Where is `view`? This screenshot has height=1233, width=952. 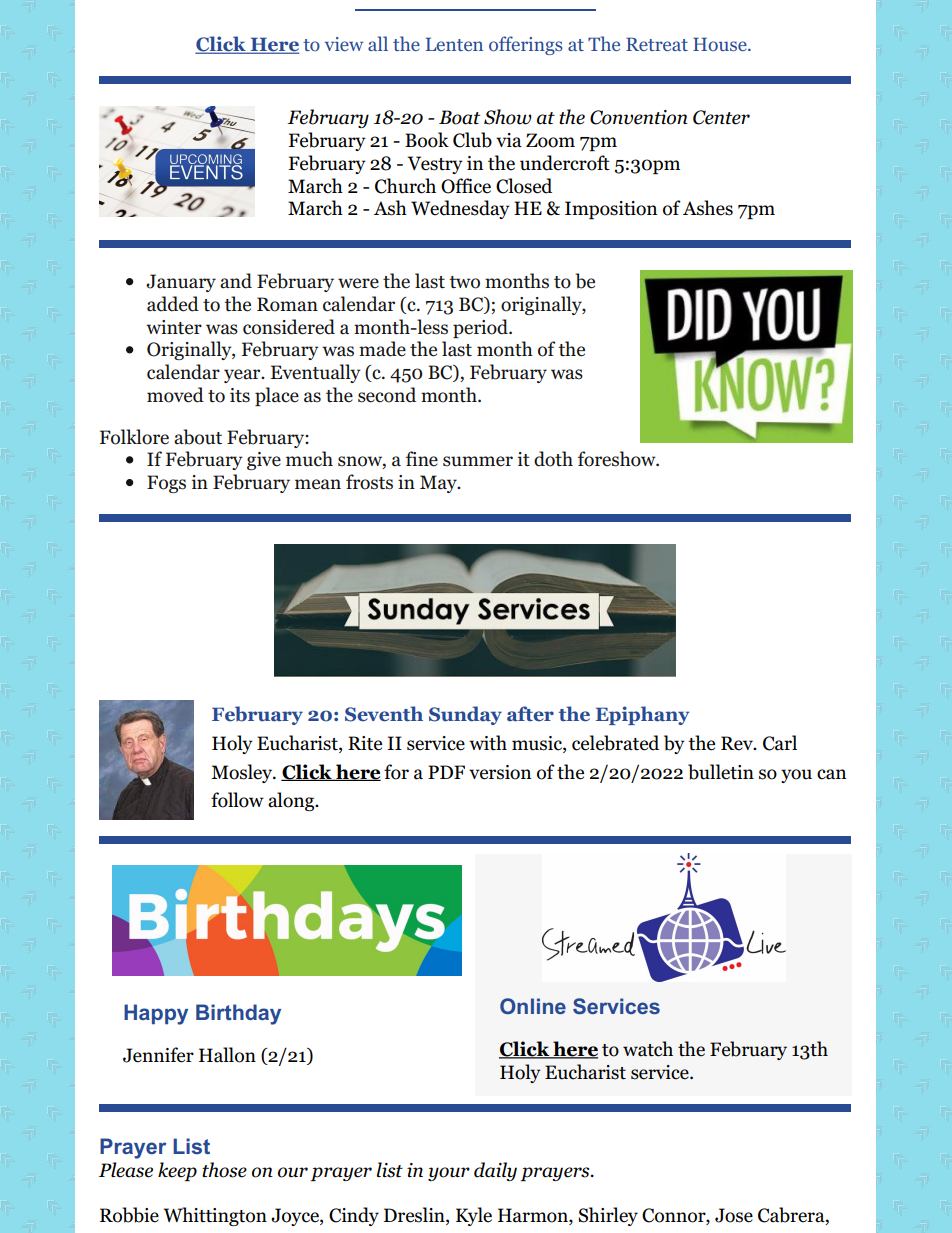 view is located at coordinates (344, 44).
